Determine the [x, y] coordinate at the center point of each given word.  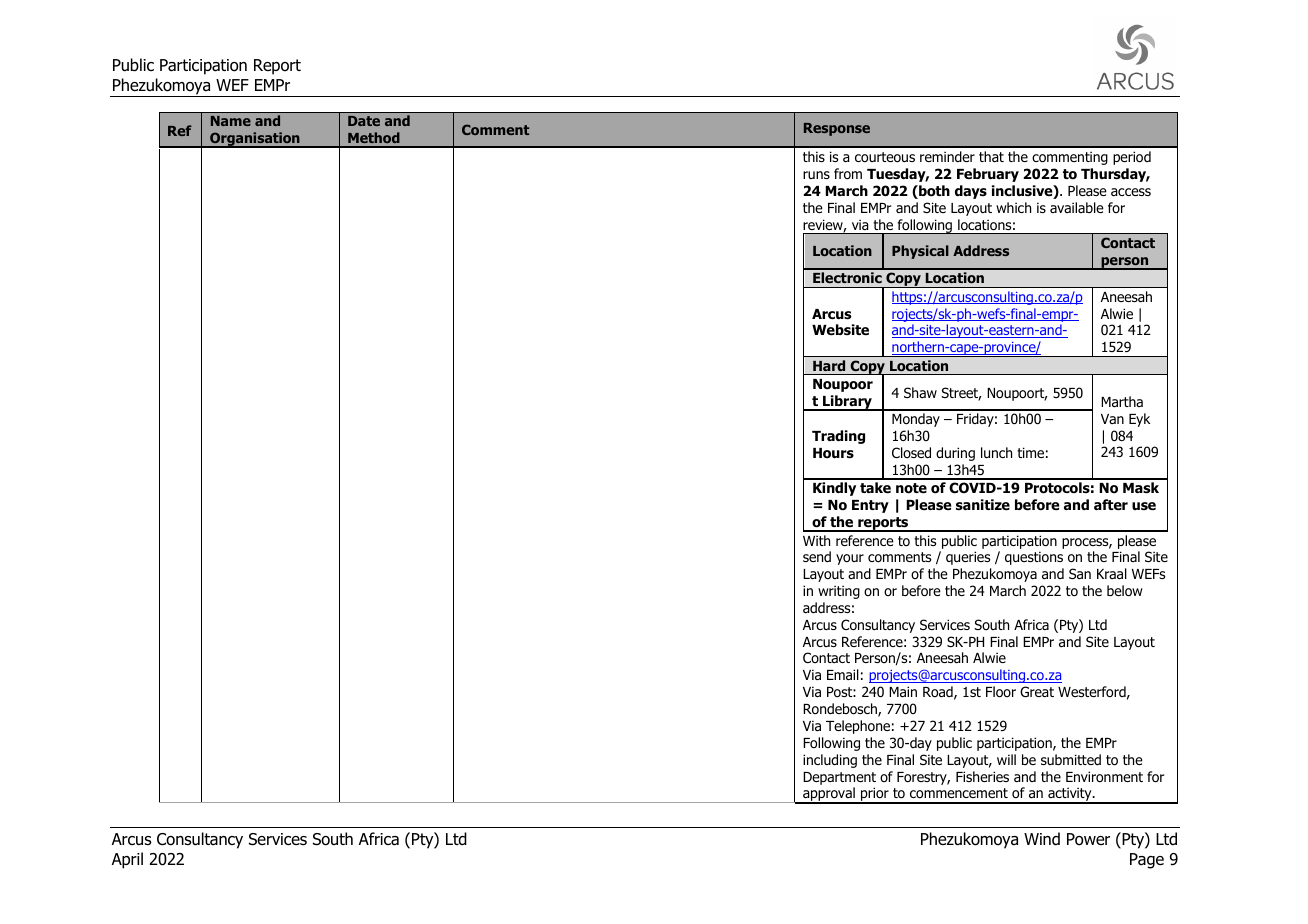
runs [816, 175]
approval [829, 795]
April [127, 860]
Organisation [255, 140]
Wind [1042, 839]
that [991, 156]
